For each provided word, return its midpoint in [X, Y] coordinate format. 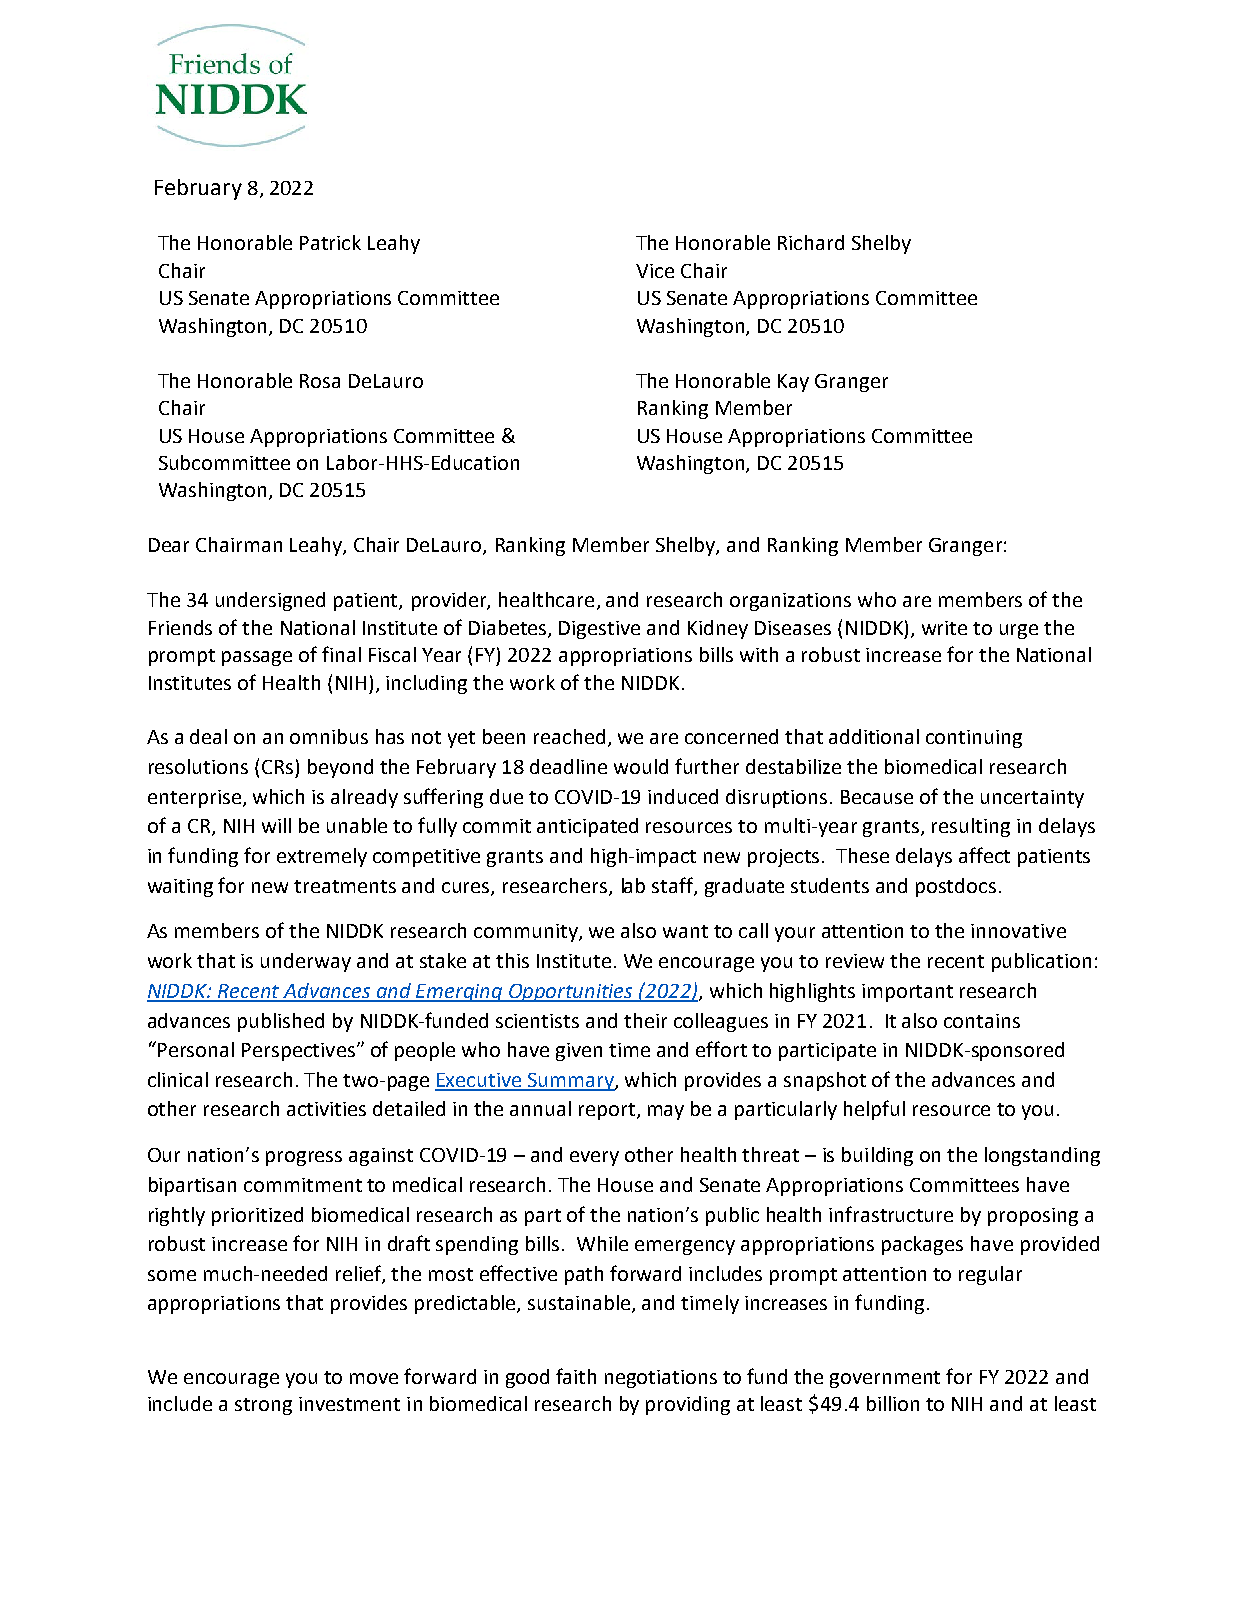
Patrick [330, 242]
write [944, 628]
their [645, 1020]
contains [982, 1021]
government [885, 1379]
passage [257, 658]
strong [263, 1406]
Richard [811, 242]
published [281, 1022]
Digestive [599, 630]
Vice [655, 271]
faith [576, 1376]
